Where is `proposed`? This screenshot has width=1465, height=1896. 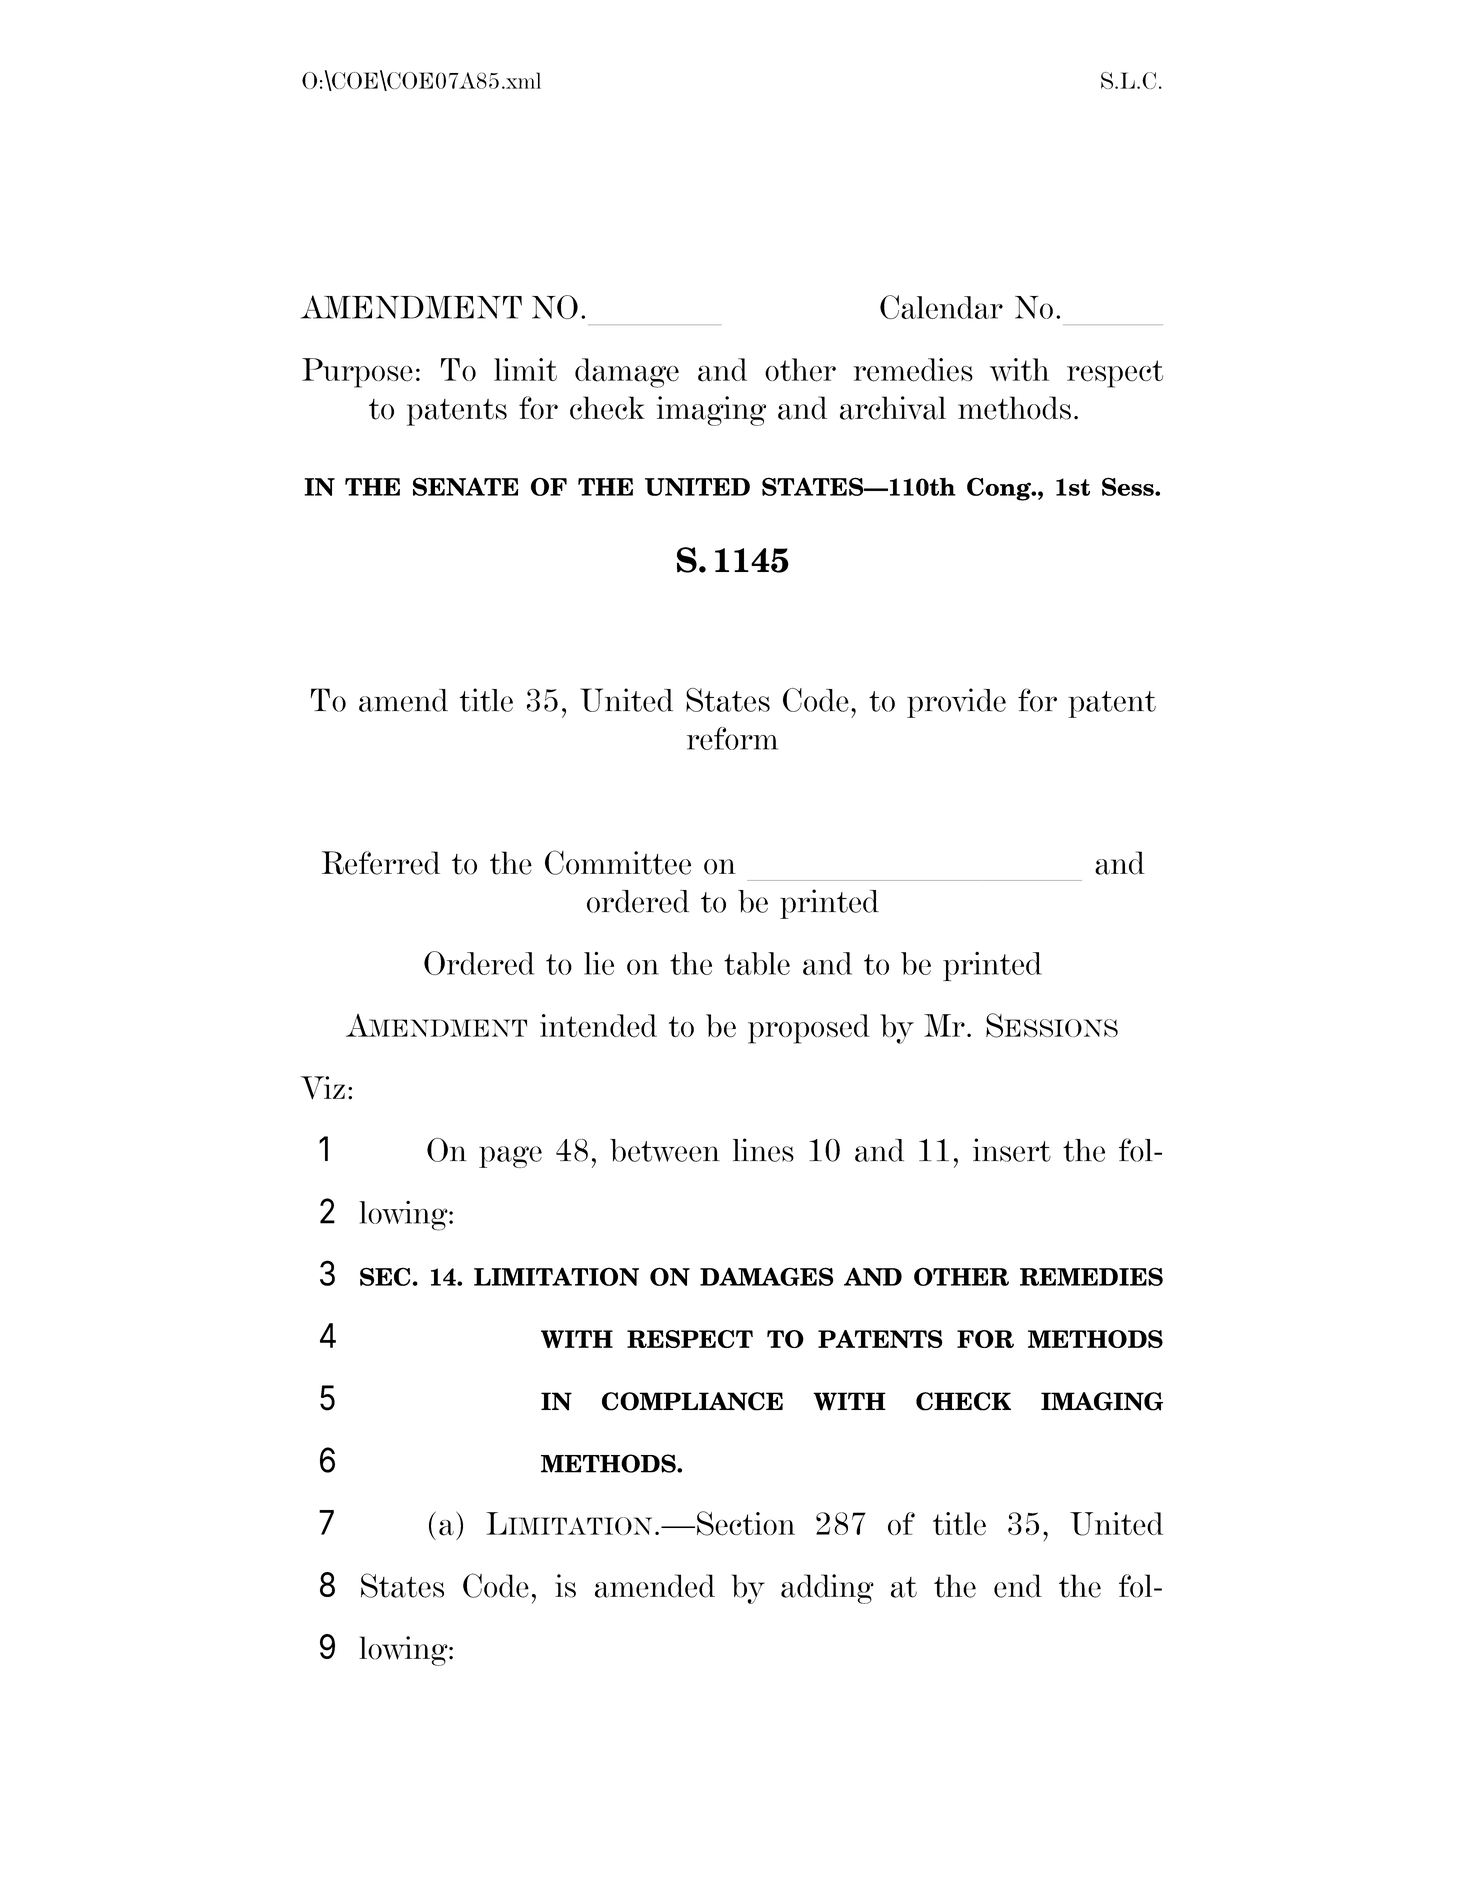
proposed is located at coordinates (809, 1029).
